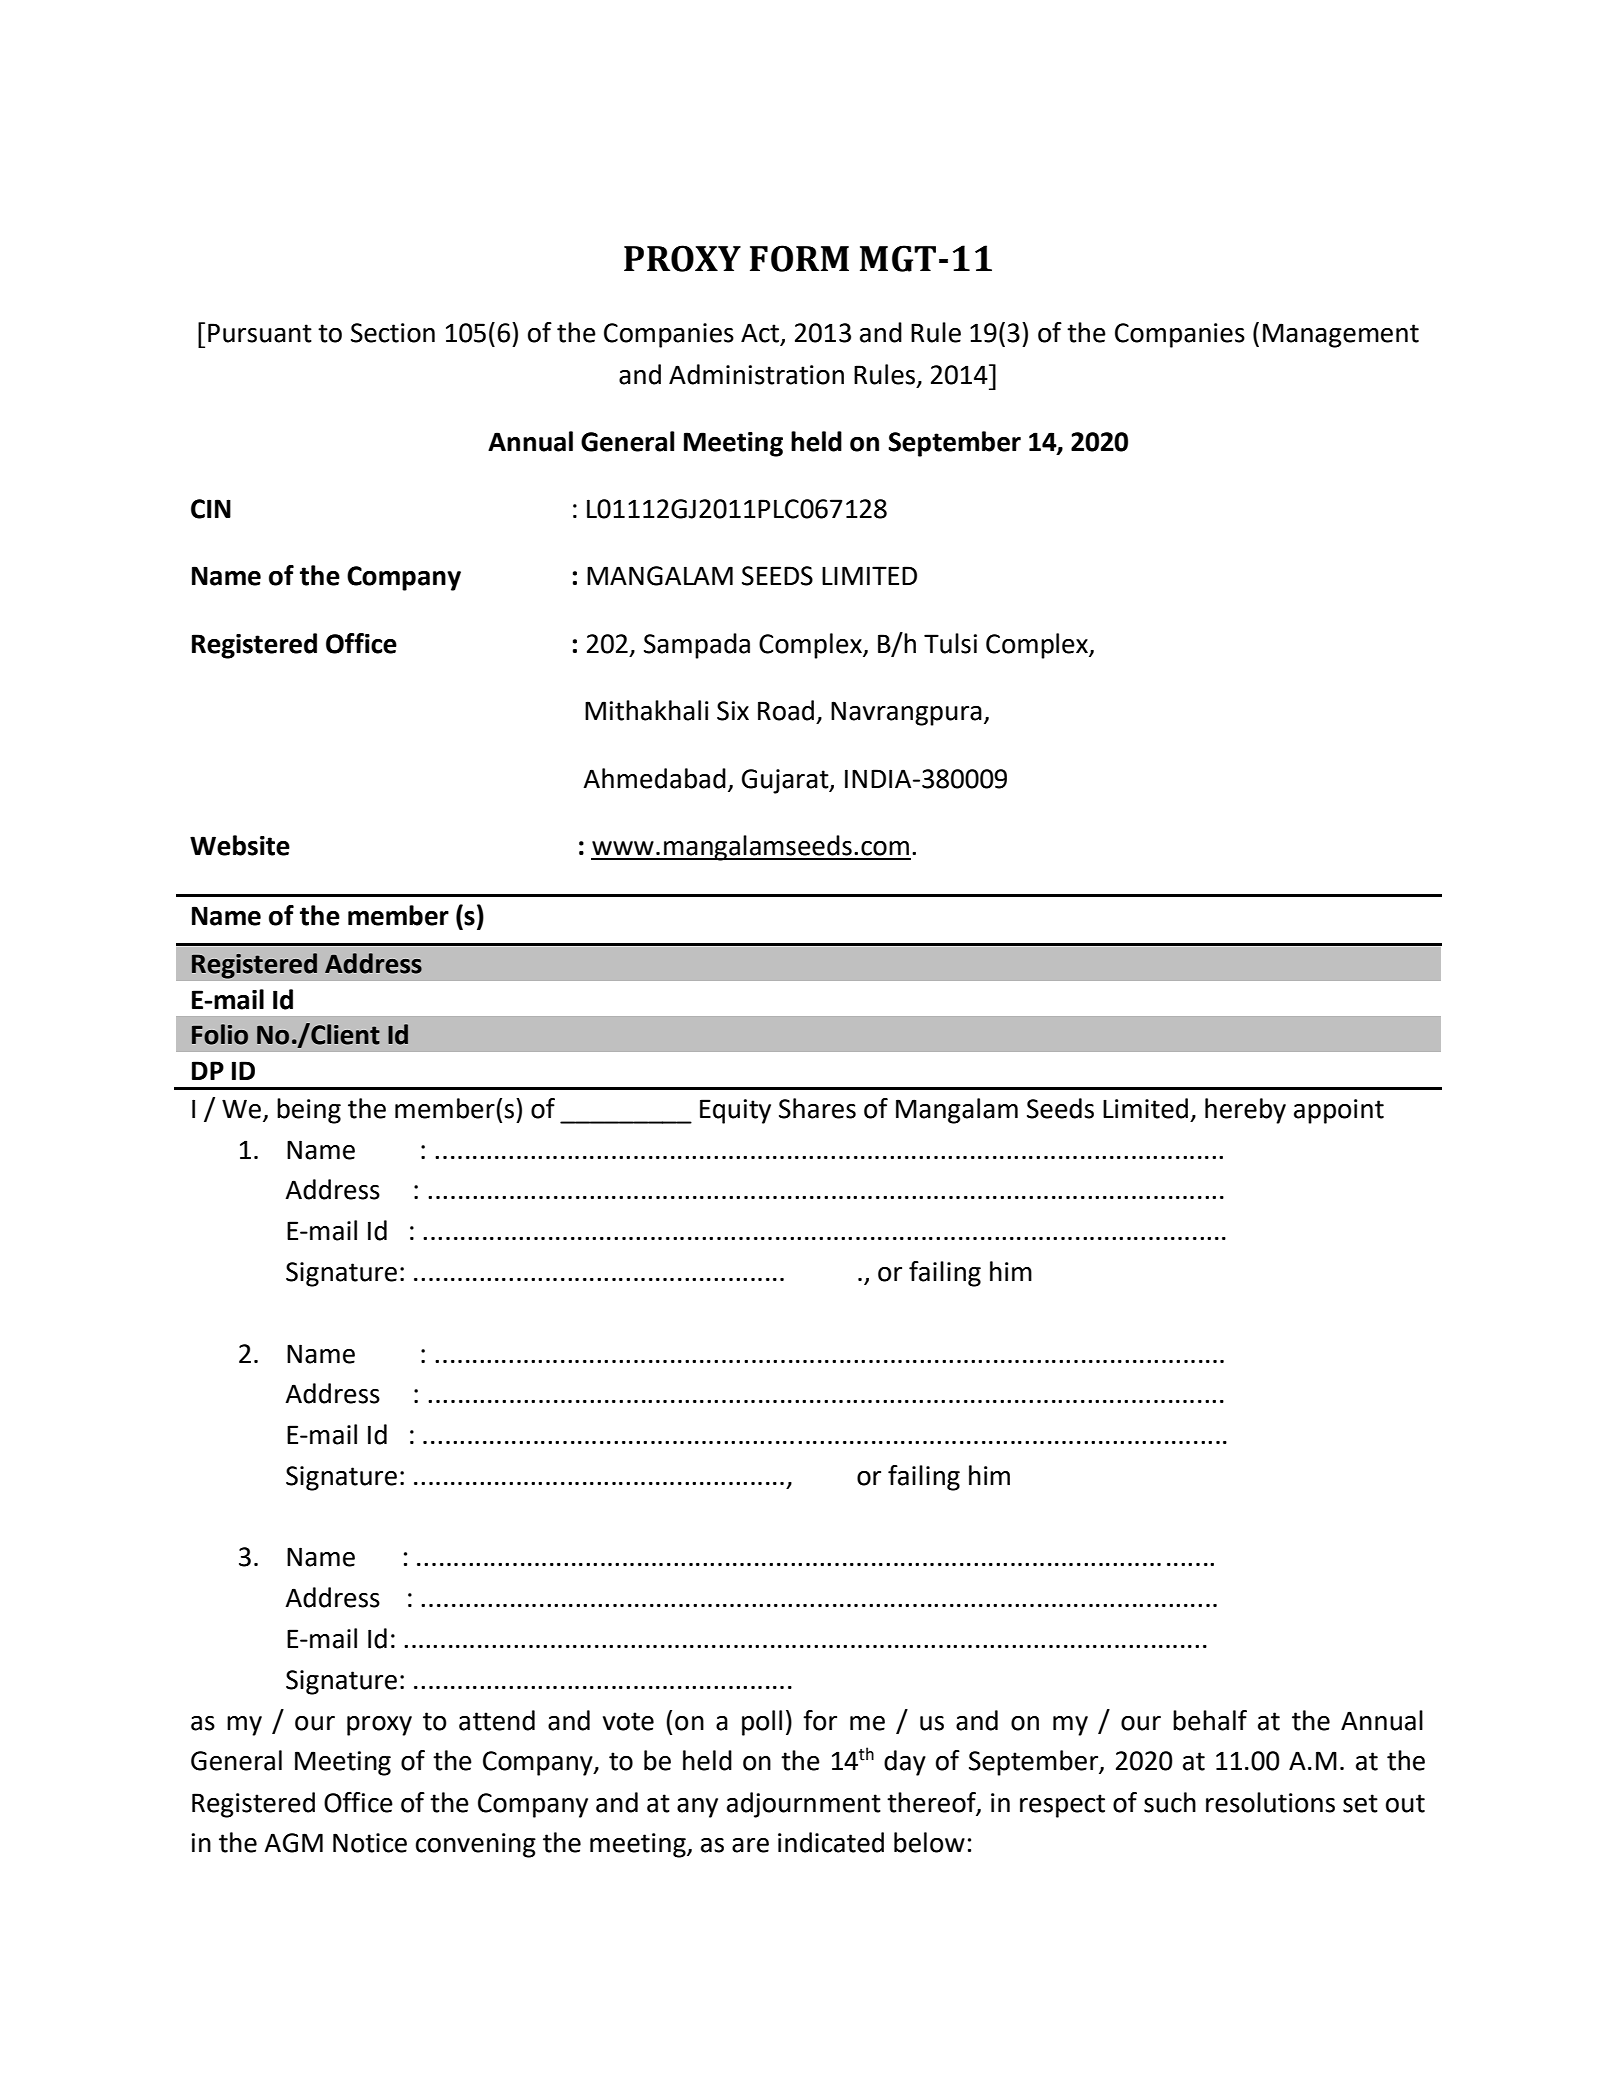 The height and width of the screenshot is (2092, 1617). What do you see at coordinates (309, 1111) in the screenshot?
I see `being` at bounding box center [309, 1111].
